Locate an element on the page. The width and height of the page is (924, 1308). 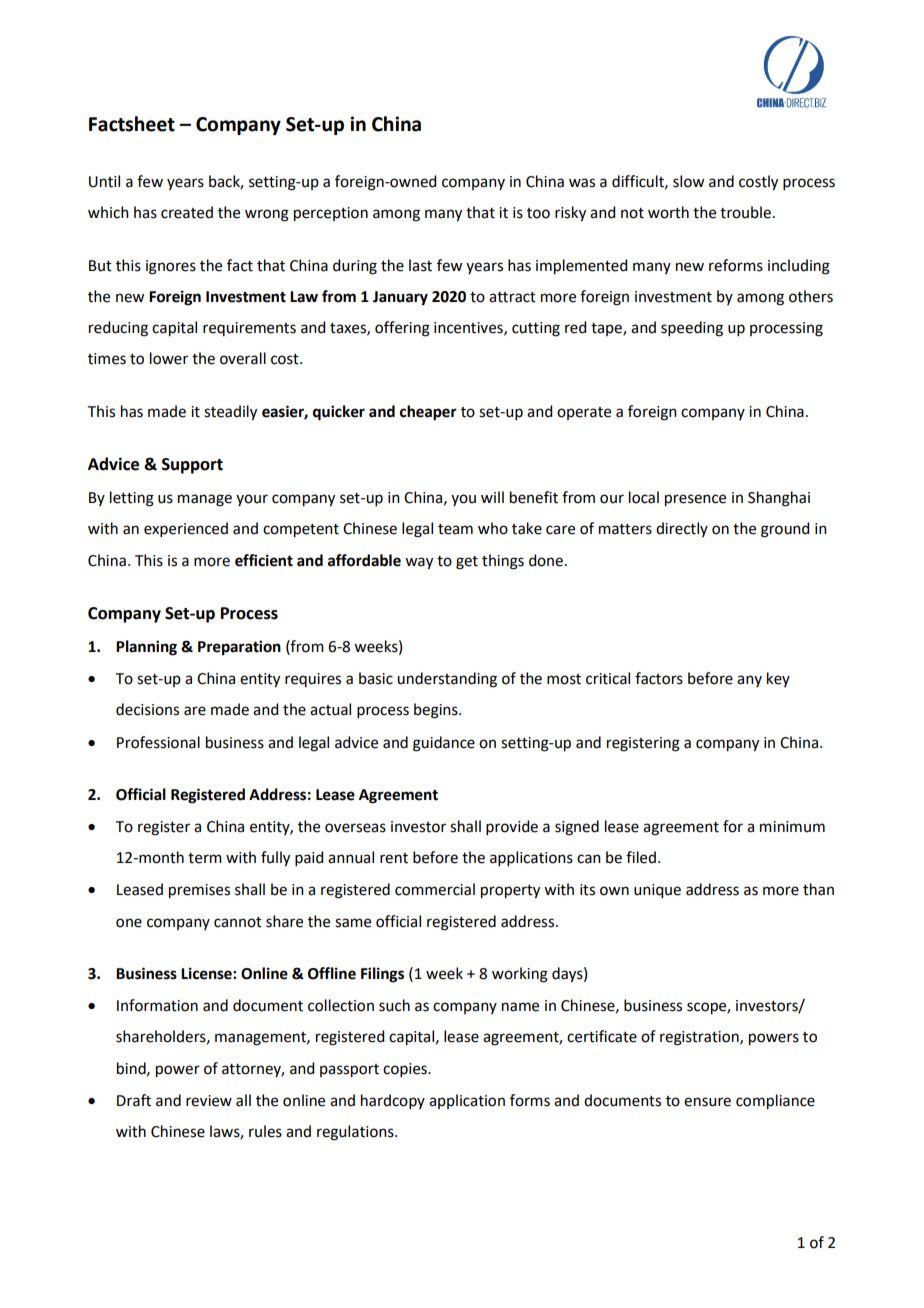
hardcopy is located at coordinates (393, 1101).
